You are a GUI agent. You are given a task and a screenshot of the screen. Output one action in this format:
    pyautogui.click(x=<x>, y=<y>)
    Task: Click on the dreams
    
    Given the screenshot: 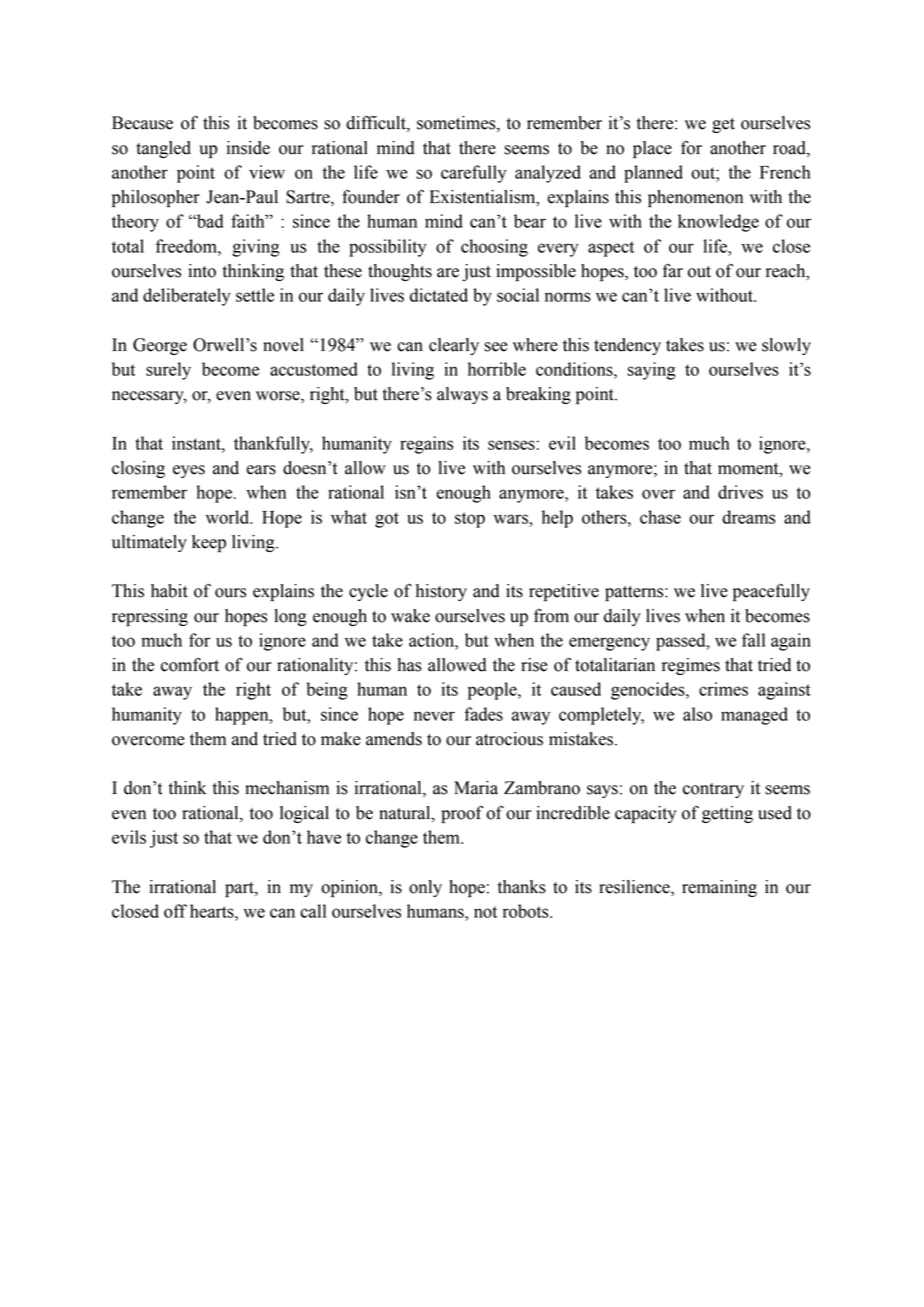 What is the action you would take?
    pyautogui.click(x=748, y=517)
